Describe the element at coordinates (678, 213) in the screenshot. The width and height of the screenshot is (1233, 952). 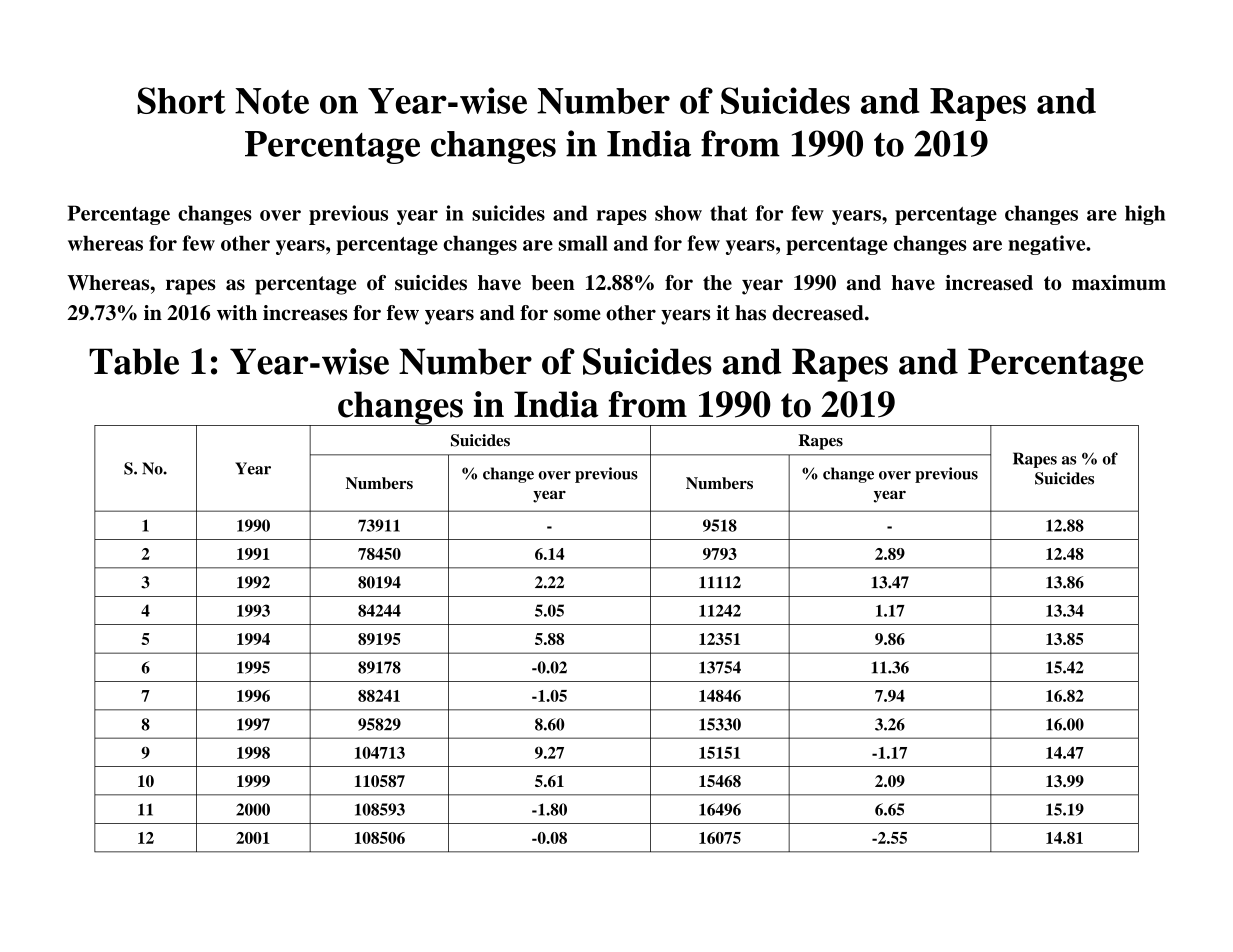
I see `show` at that location.
